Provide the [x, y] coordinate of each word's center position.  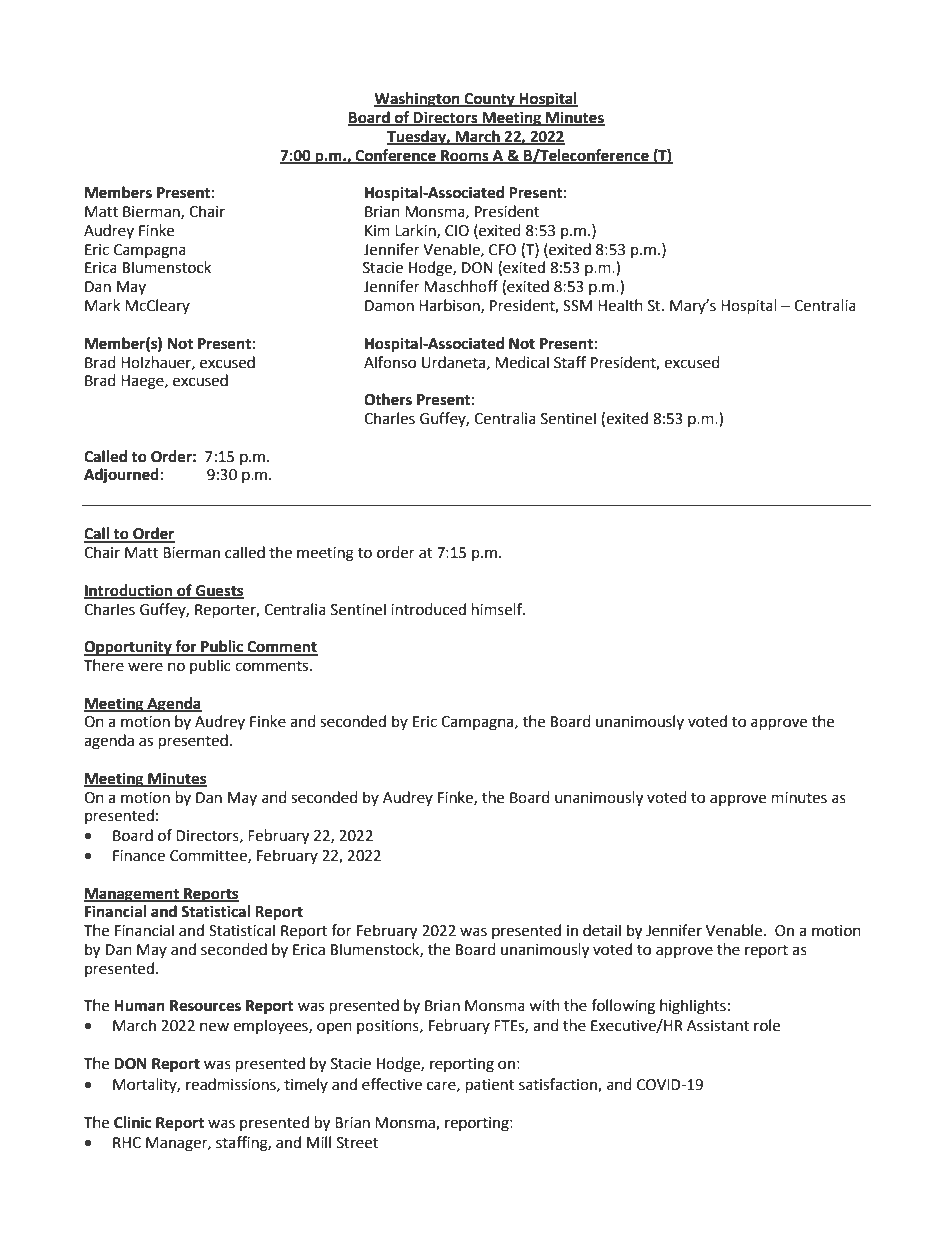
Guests [219, 591]
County [489, 100]
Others [388, 399]
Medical [522, 362]
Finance [139, 856]
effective [392, 1084]
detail [602, 930]
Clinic [132, 1122]
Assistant [718, 1026]
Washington [418, 100]
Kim [377, 230]
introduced [428, 609]
